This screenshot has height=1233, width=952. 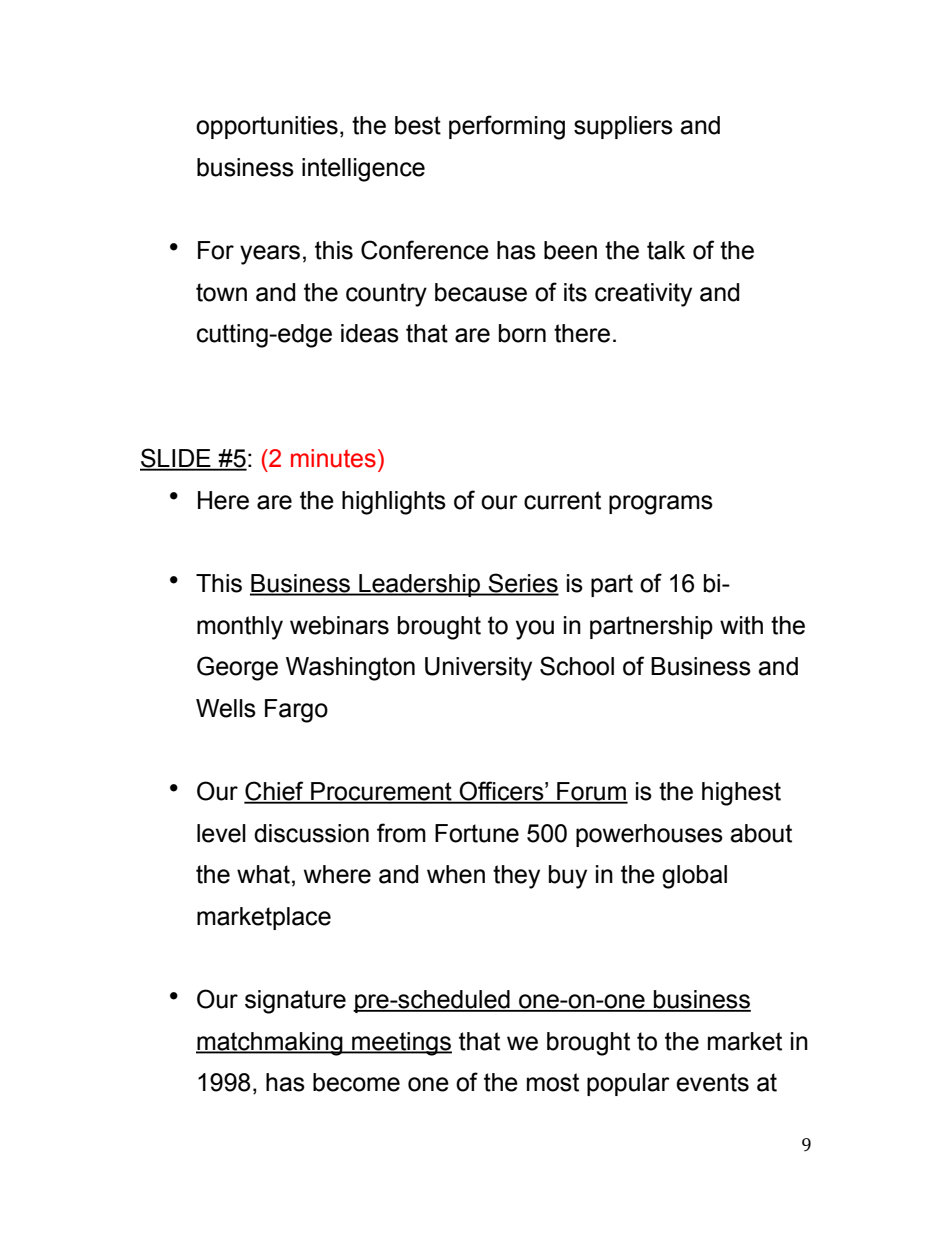 What do you see at coordinates (267, 127) in the screenshot?
I see `opportunities` at bounding box center [267, 127].
